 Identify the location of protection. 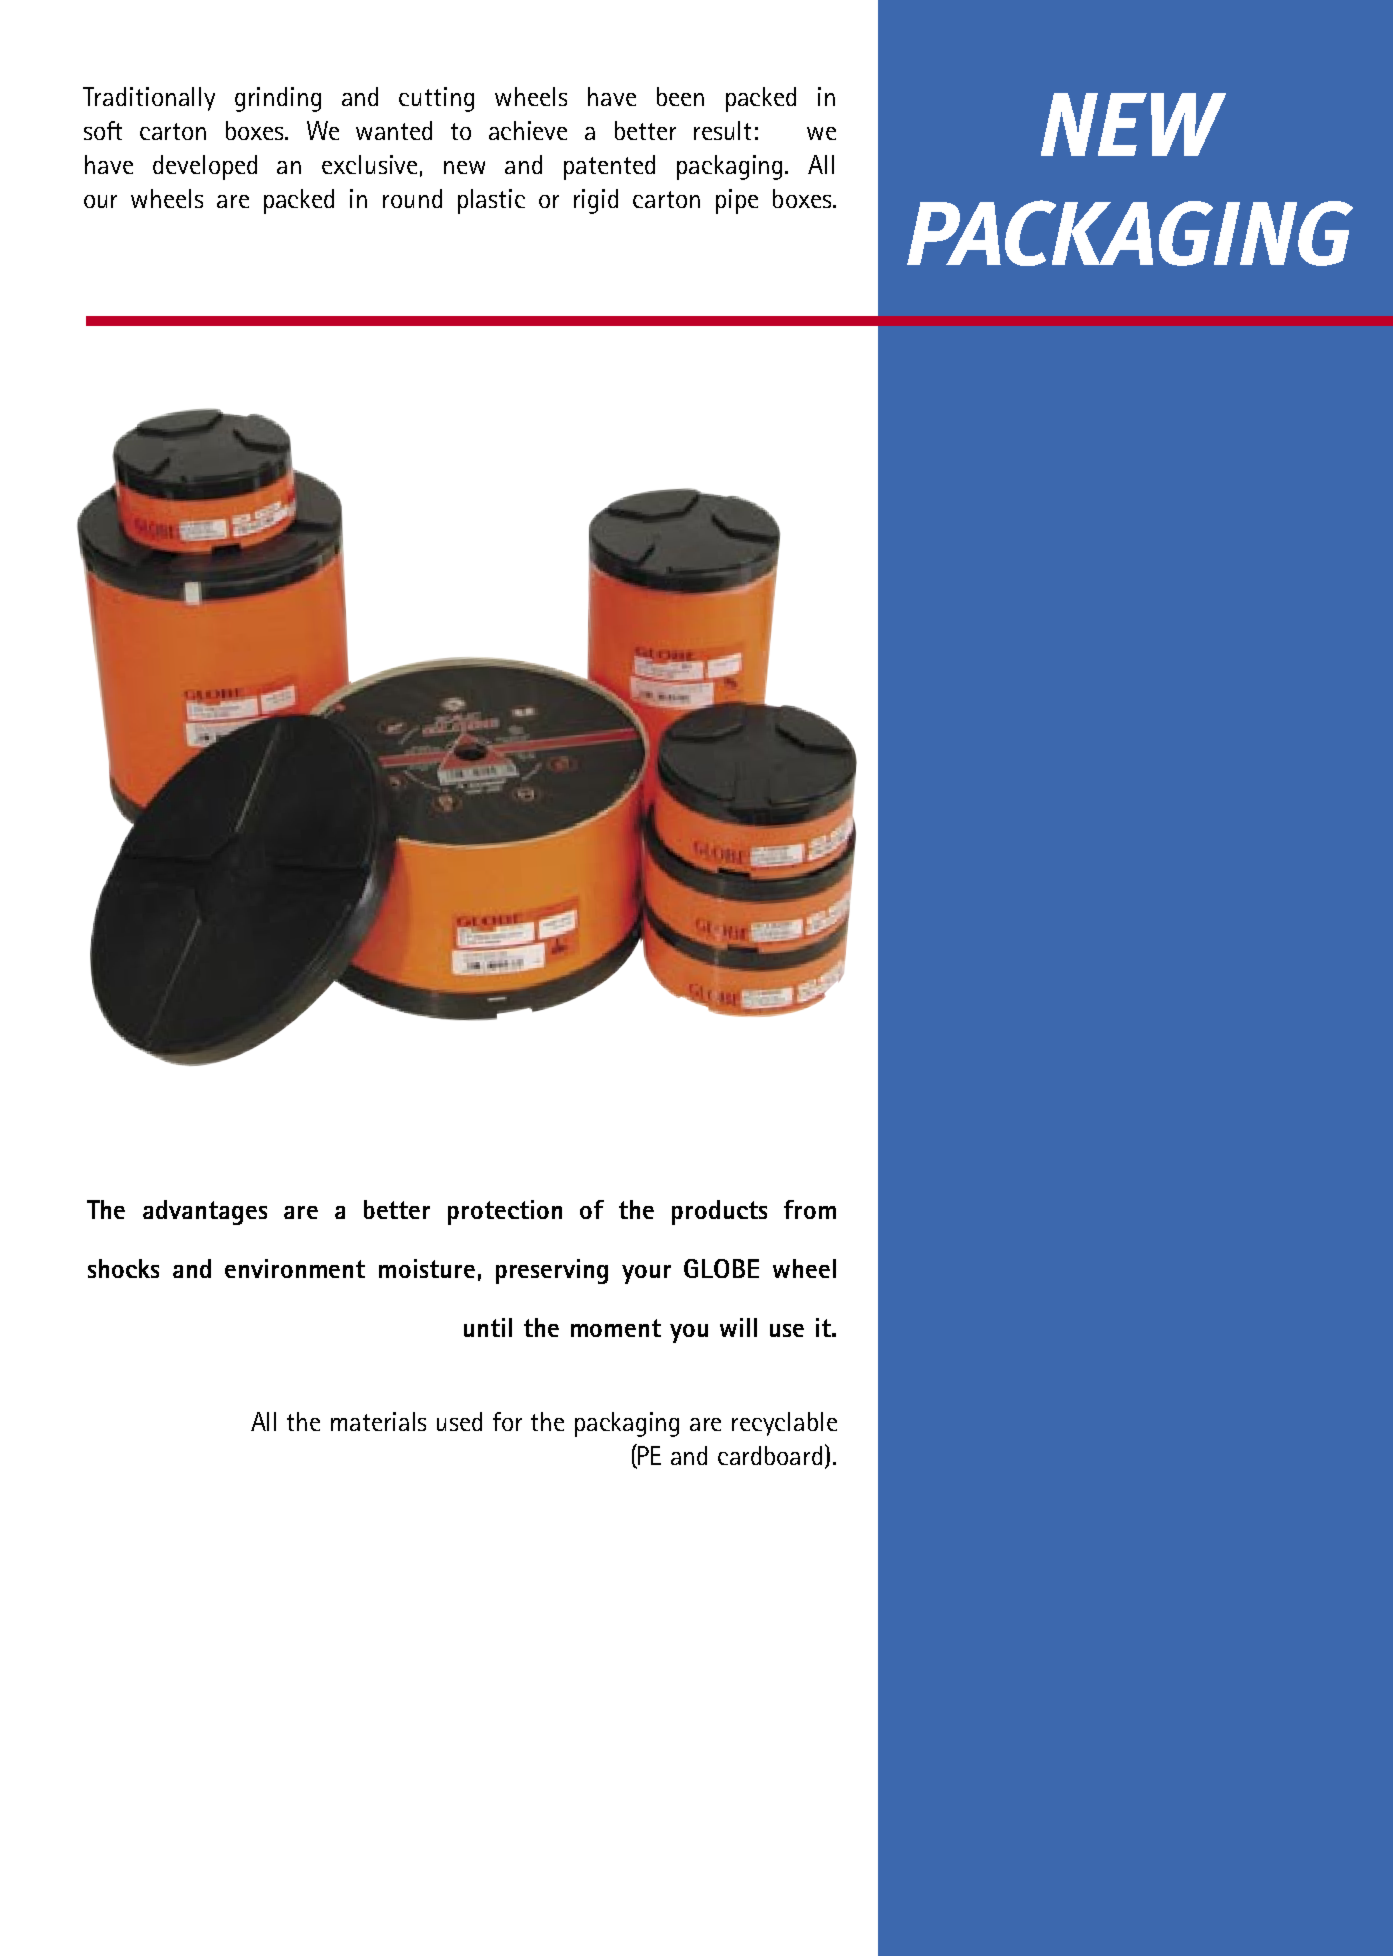
(505, 1212).
